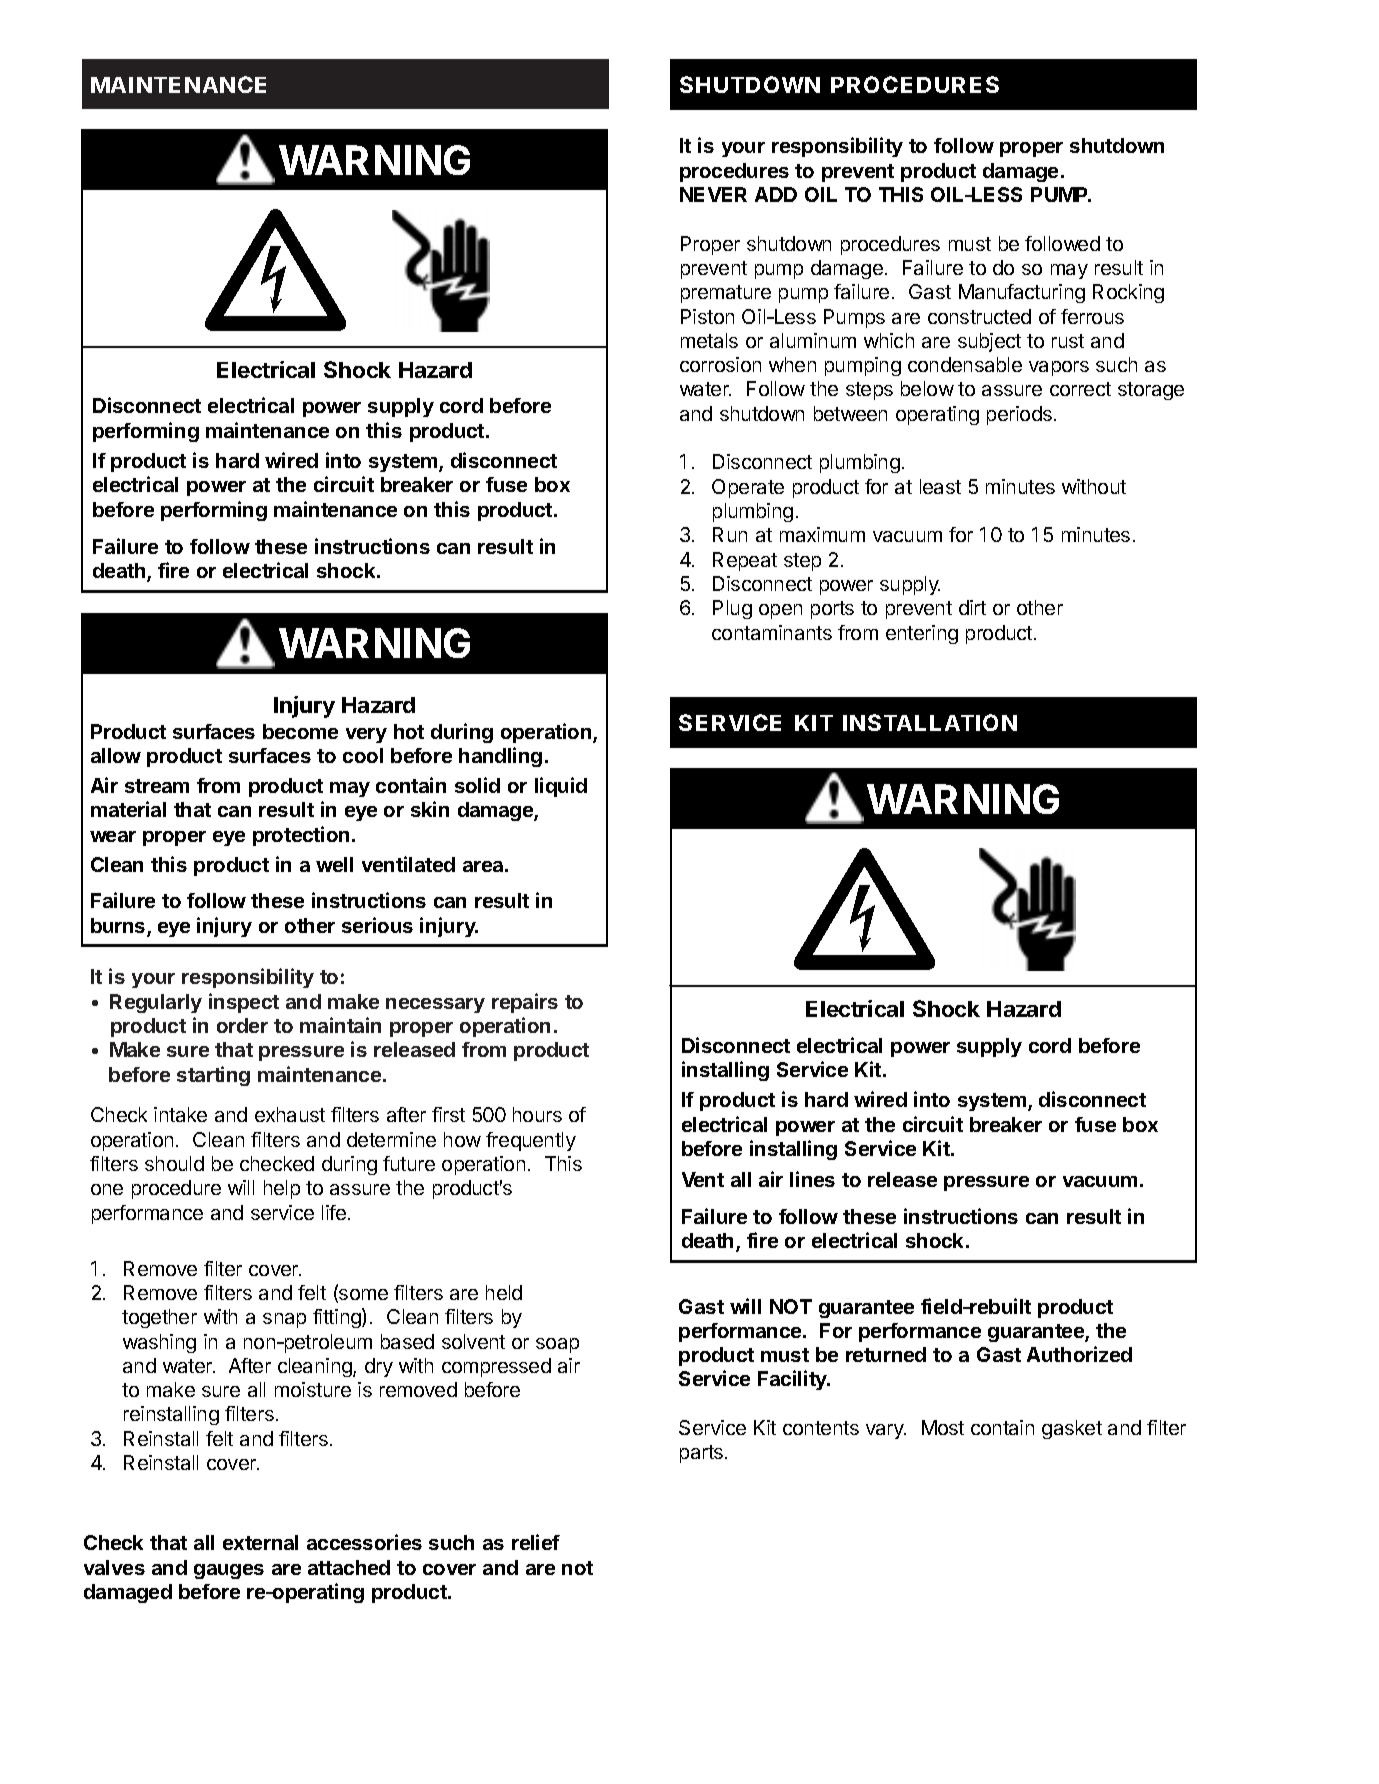 This document has width=1379, height=1784. What do you see at coordinates (260, 1542) in the document?
I see `external` at bounding box center [260, 1542].
